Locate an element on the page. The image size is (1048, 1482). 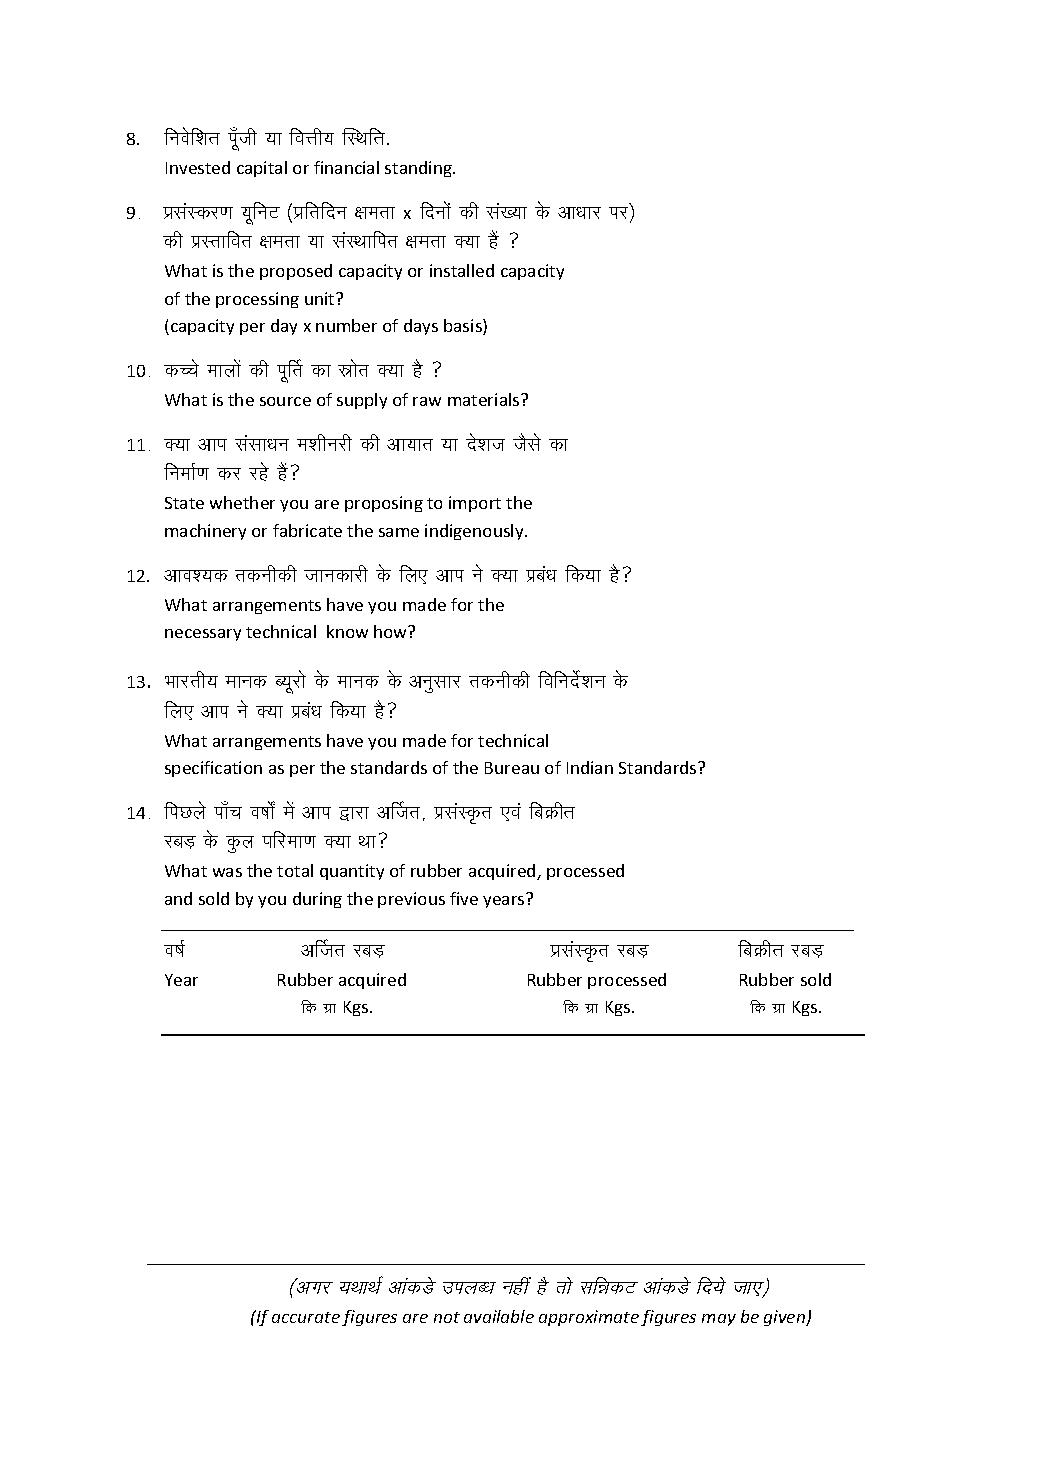
installed is located at coordinates (462, 270).
